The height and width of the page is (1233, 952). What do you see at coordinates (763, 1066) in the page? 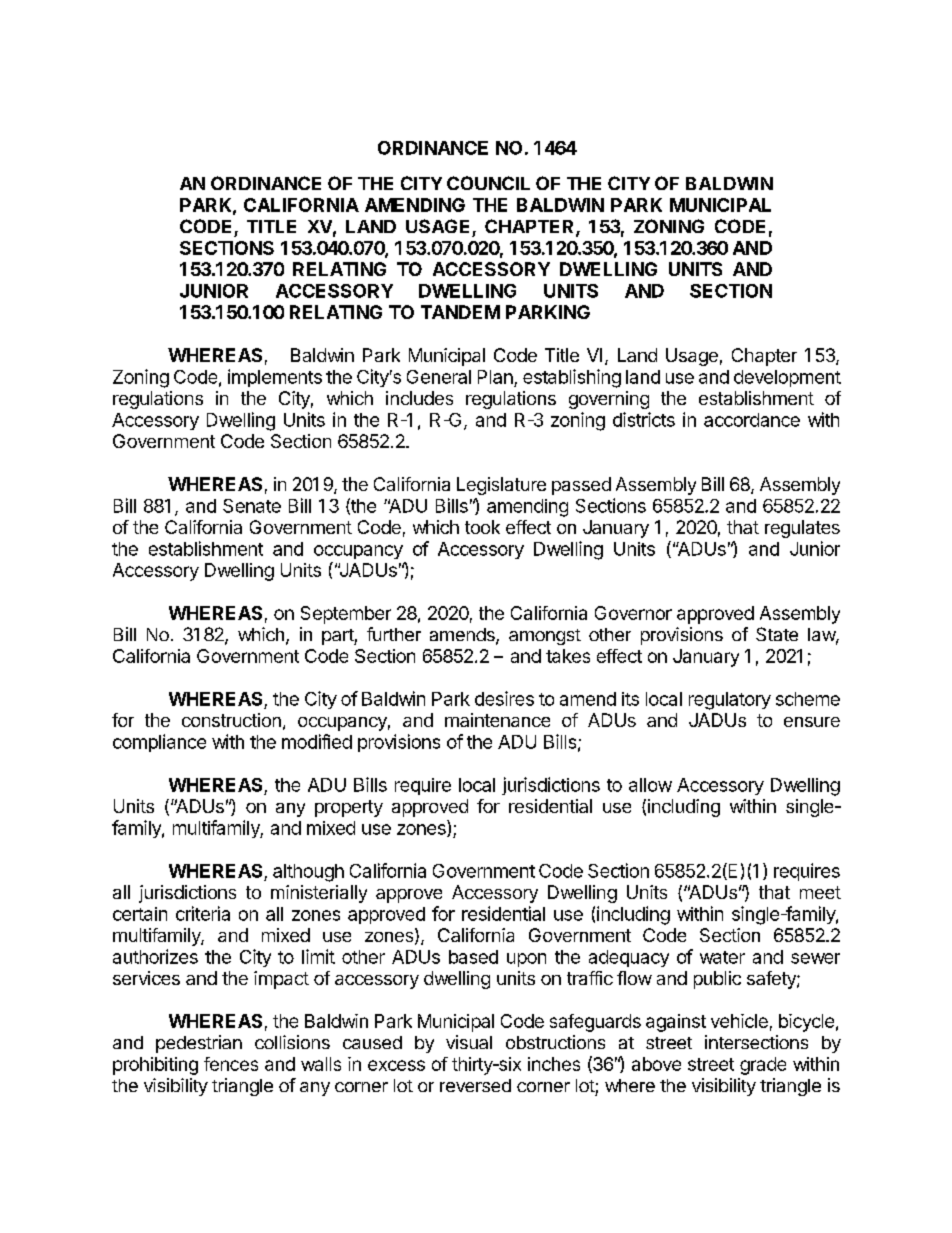
I see `grade` at bounding box center [763, 1066].
